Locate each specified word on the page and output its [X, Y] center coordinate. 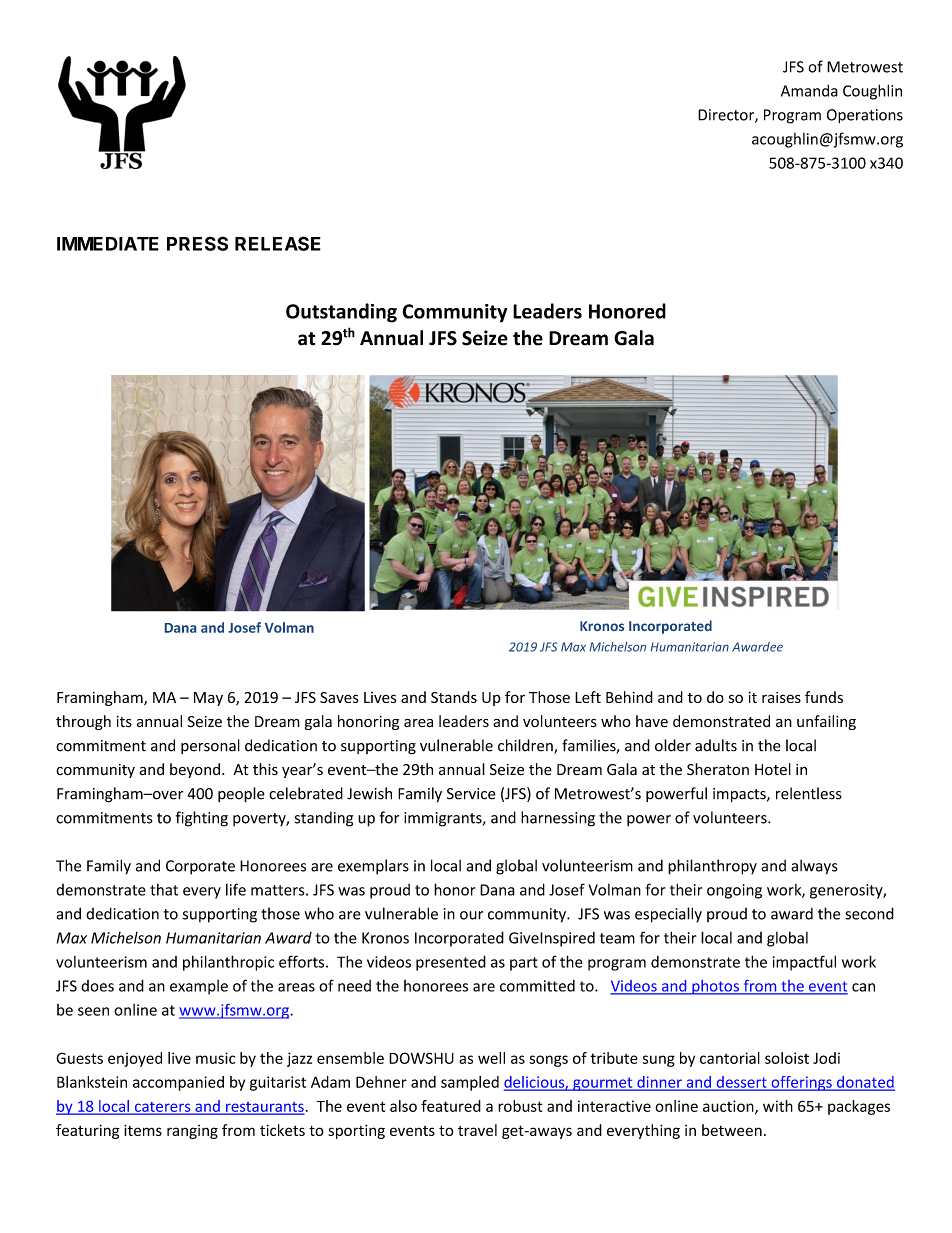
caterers [162, 1108]
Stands [454, 697]
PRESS [197, 243]
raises [781, 697]
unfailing [826, 722]
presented [451, 963]
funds [824, 697]
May [208, 699]
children [526, 746]
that [164, 889]
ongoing [734, 891]
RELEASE [278, 243]
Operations [865, 116]
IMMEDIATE [108, 244]
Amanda [809, 90]
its [124, 722]
